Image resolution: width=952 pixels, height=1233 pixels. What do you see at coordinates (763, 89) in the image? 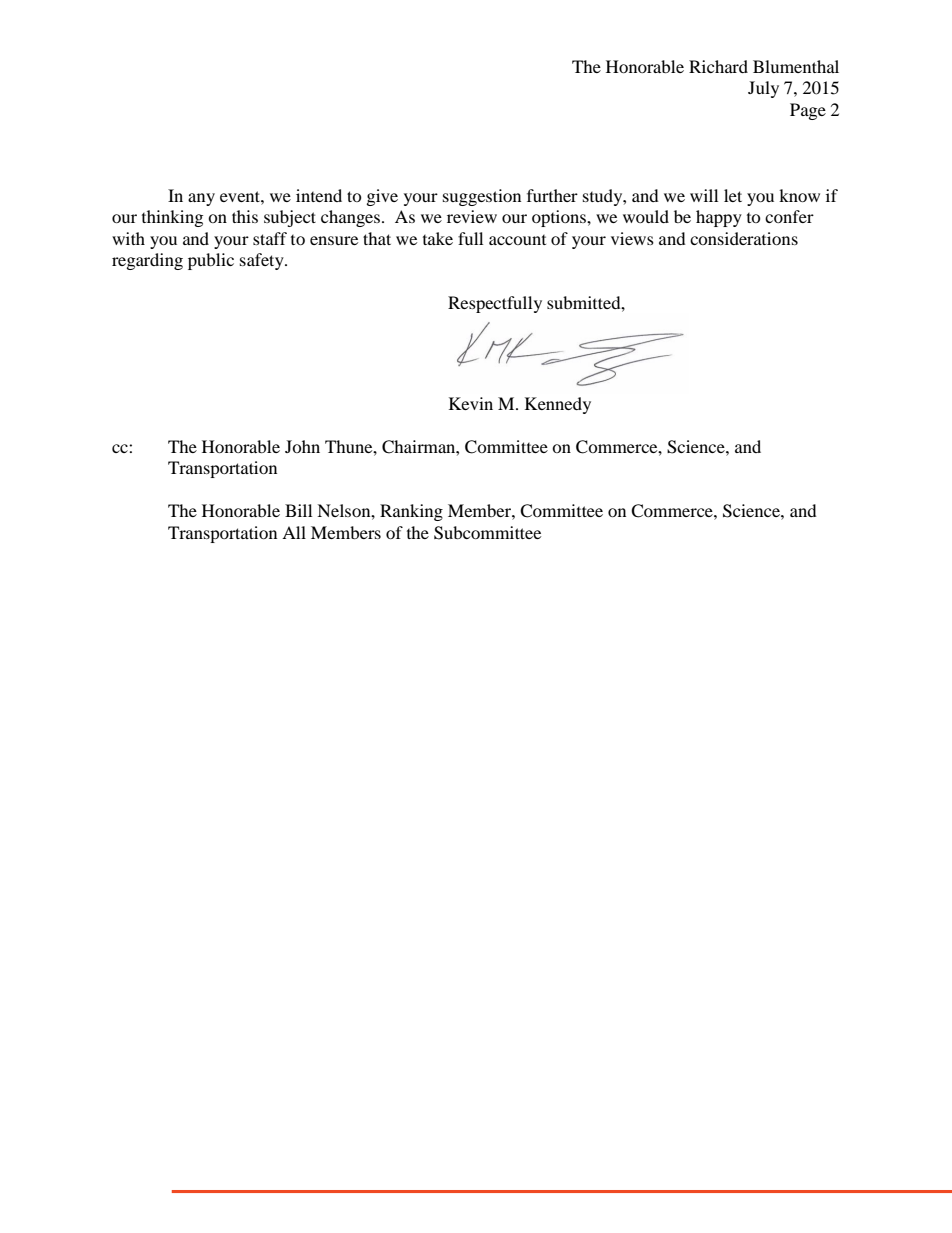
I see `July` at bounding box center [763, 89].
